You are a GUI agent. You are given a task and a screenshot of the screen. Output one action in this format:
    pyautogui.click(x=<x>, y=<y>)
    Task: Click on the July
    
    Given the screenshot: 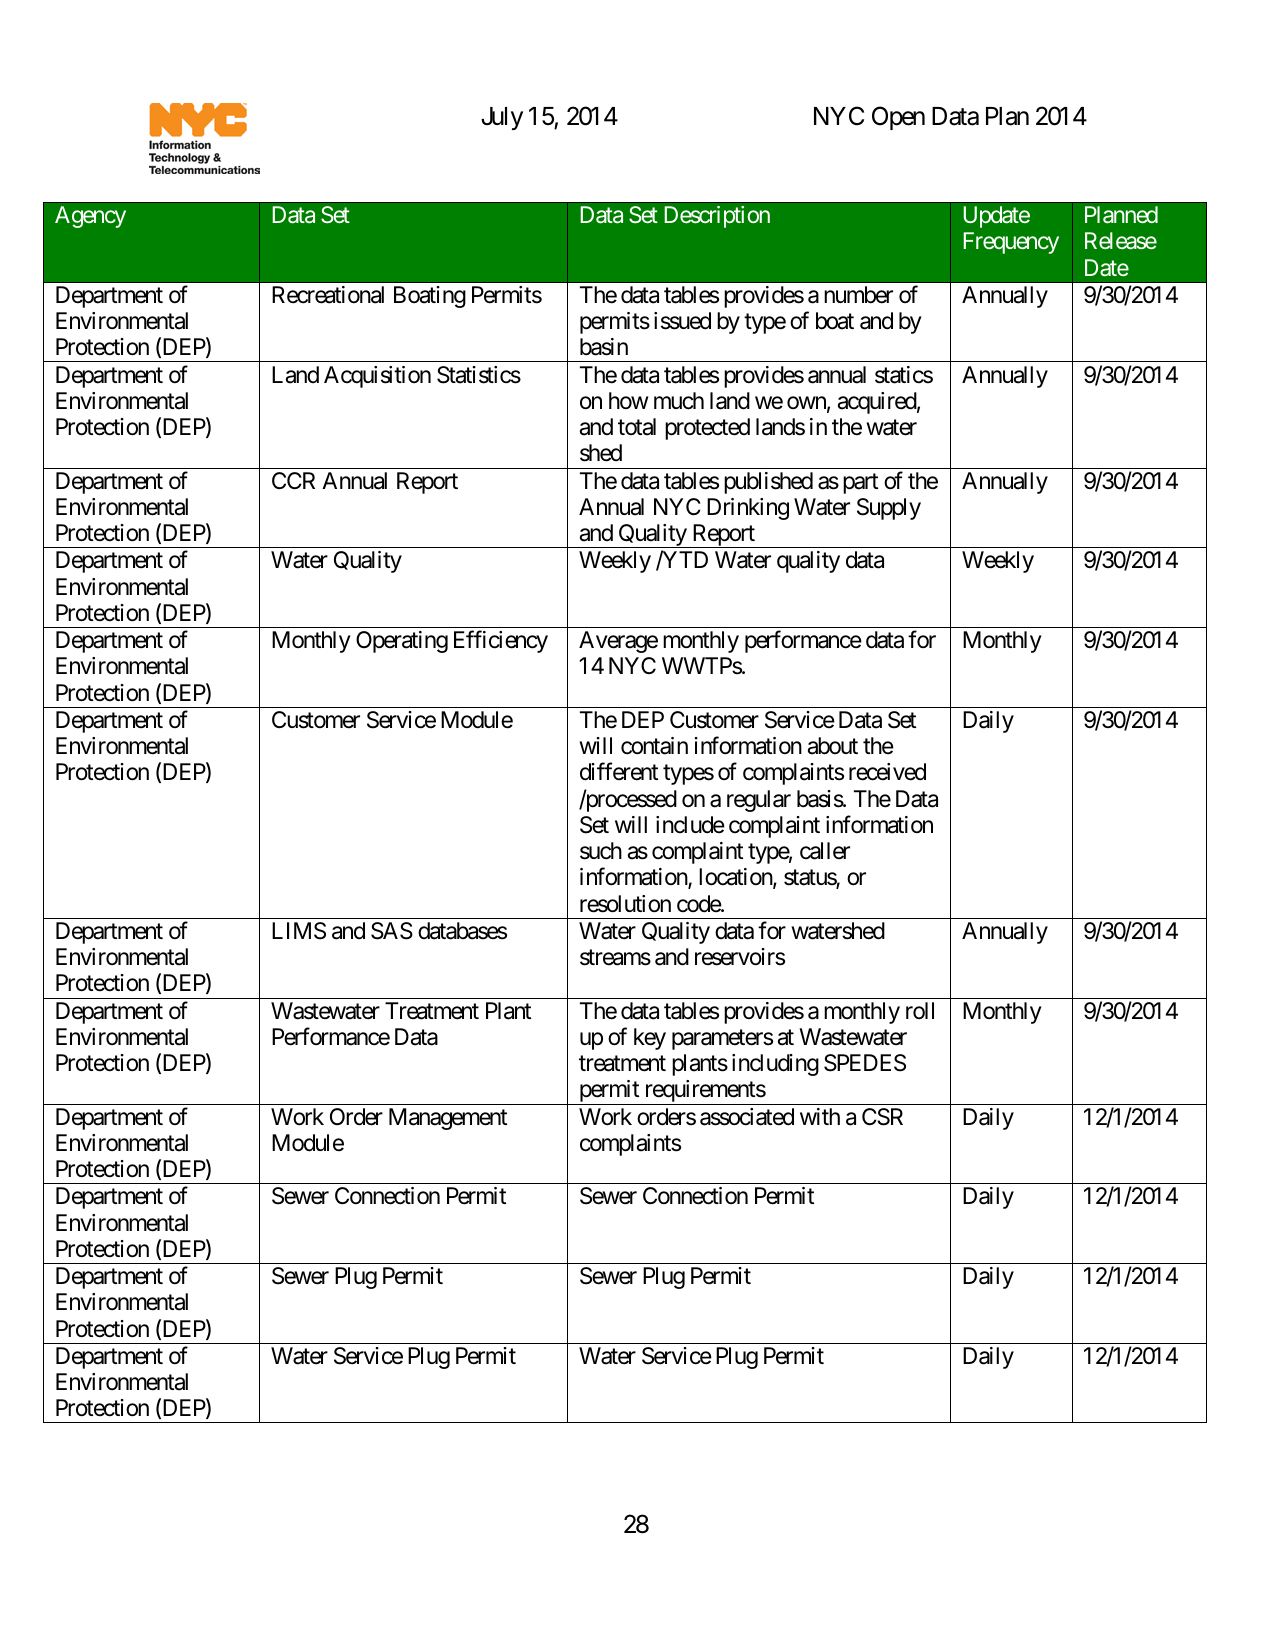 What is the action you would take?
    pyautogui.click(x=502, y=118)
